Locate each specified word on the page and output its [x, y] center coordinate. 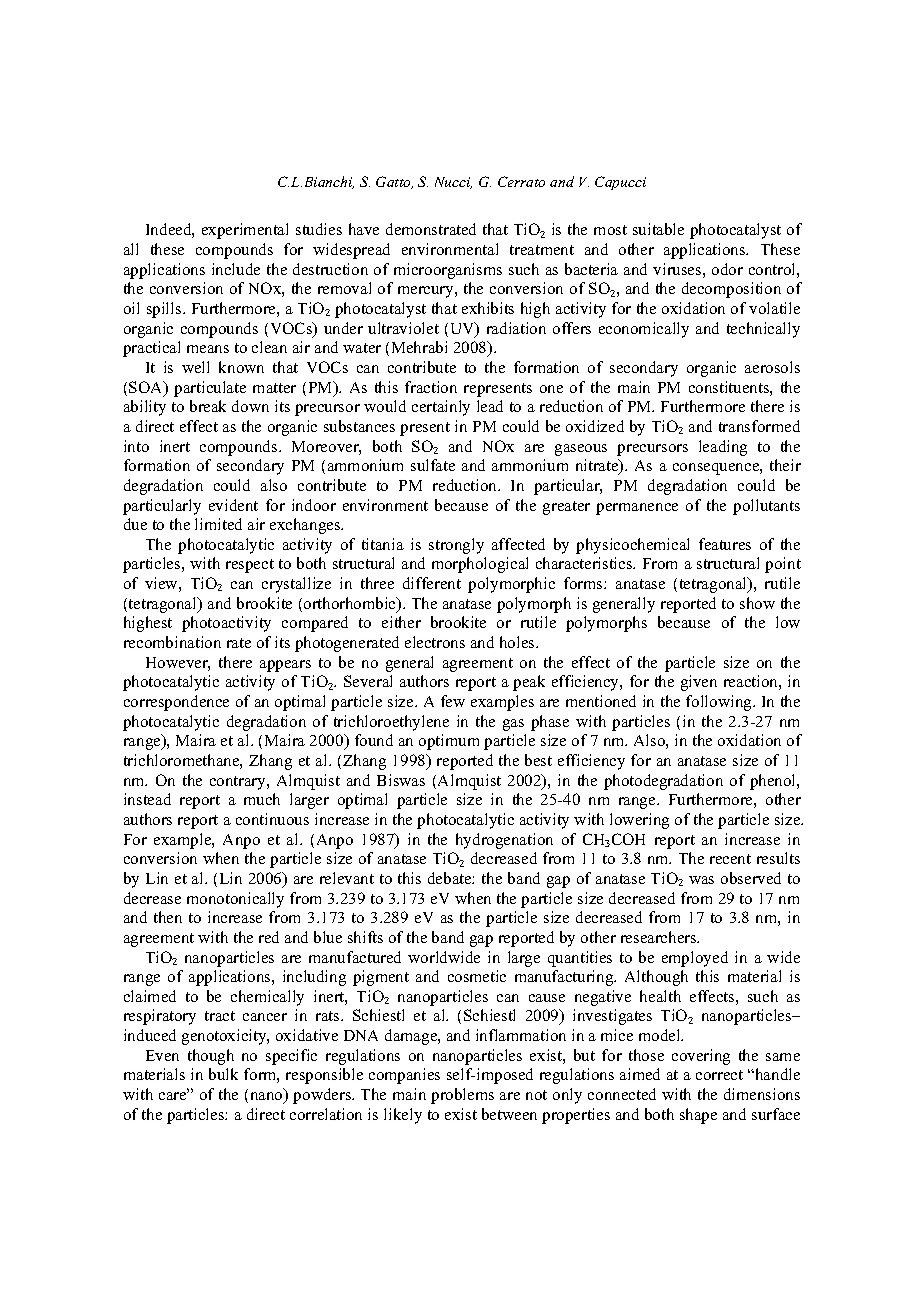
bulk [223, 1074]
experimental [245, 231]
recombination [172, 642]
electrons [435, 642]
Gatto [394, 182]
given [699, 683]
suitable [658, 229]
